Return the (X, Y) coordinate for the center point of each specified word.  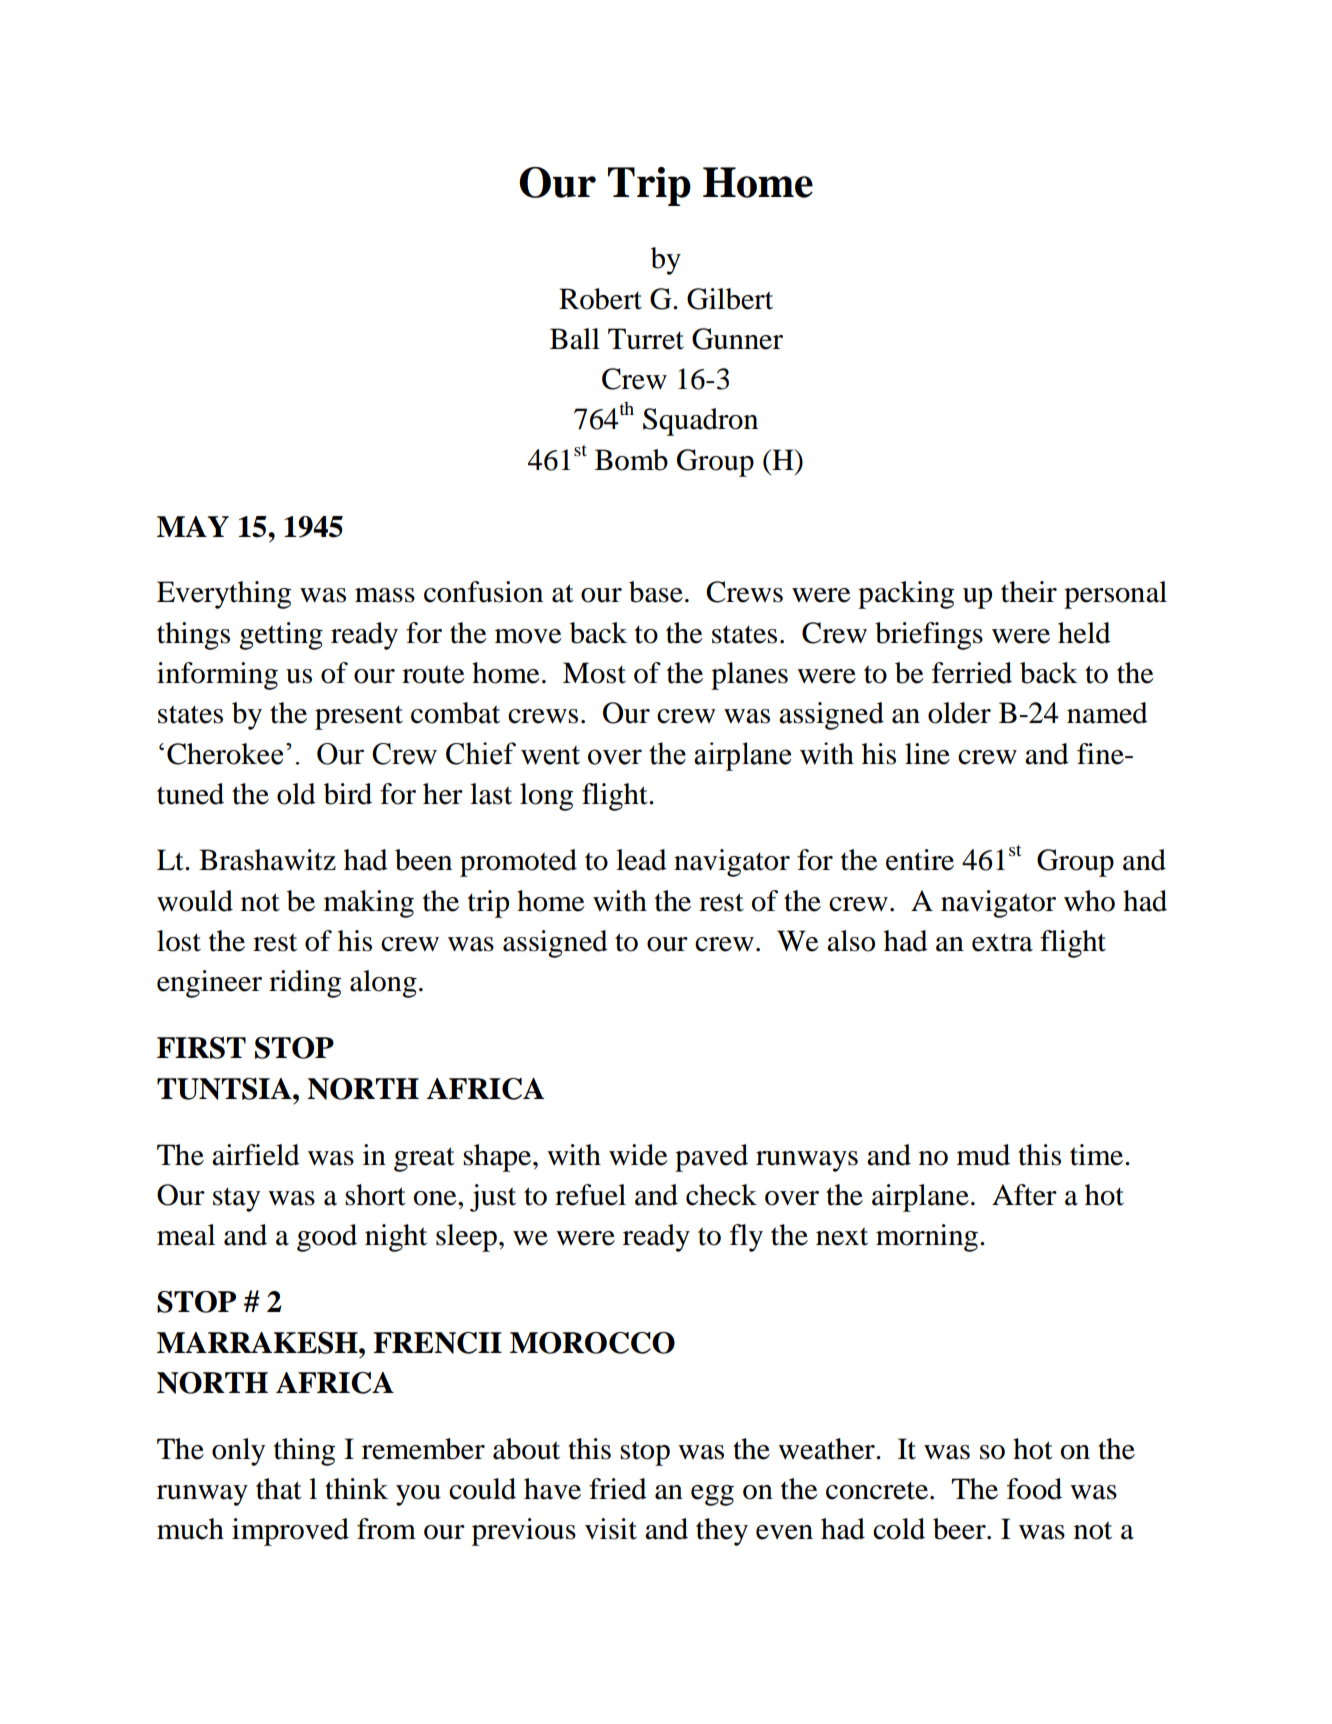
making (369, 904)
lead (641, 860)
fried (618, 1489)
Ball (575, 339)
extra (1002, 942)
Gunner (737, 339)
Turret (646, 339)
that (279, 1489)
